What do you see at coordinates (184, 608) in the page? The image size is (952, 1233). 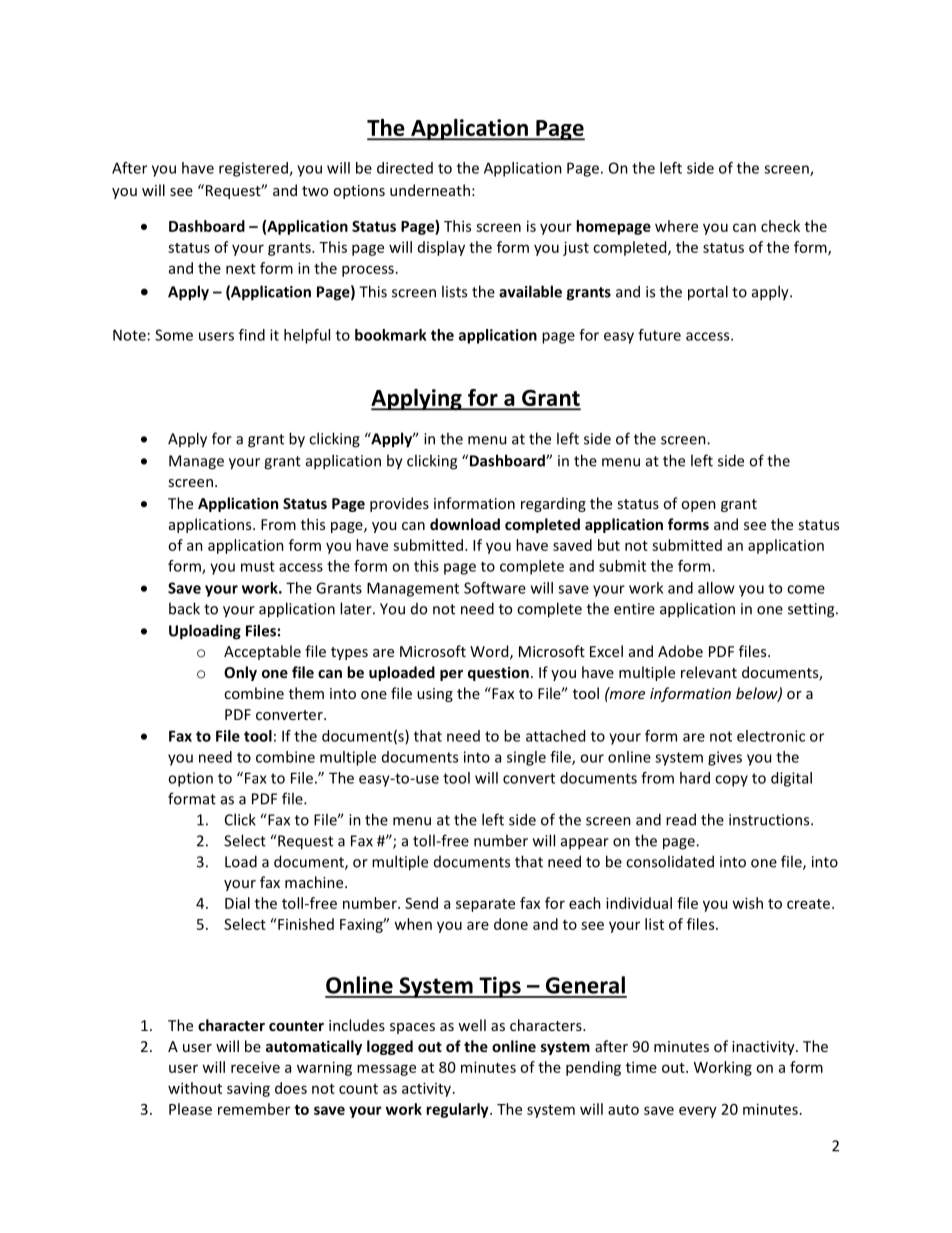 I see `back` at bounding box center [184, 608].
